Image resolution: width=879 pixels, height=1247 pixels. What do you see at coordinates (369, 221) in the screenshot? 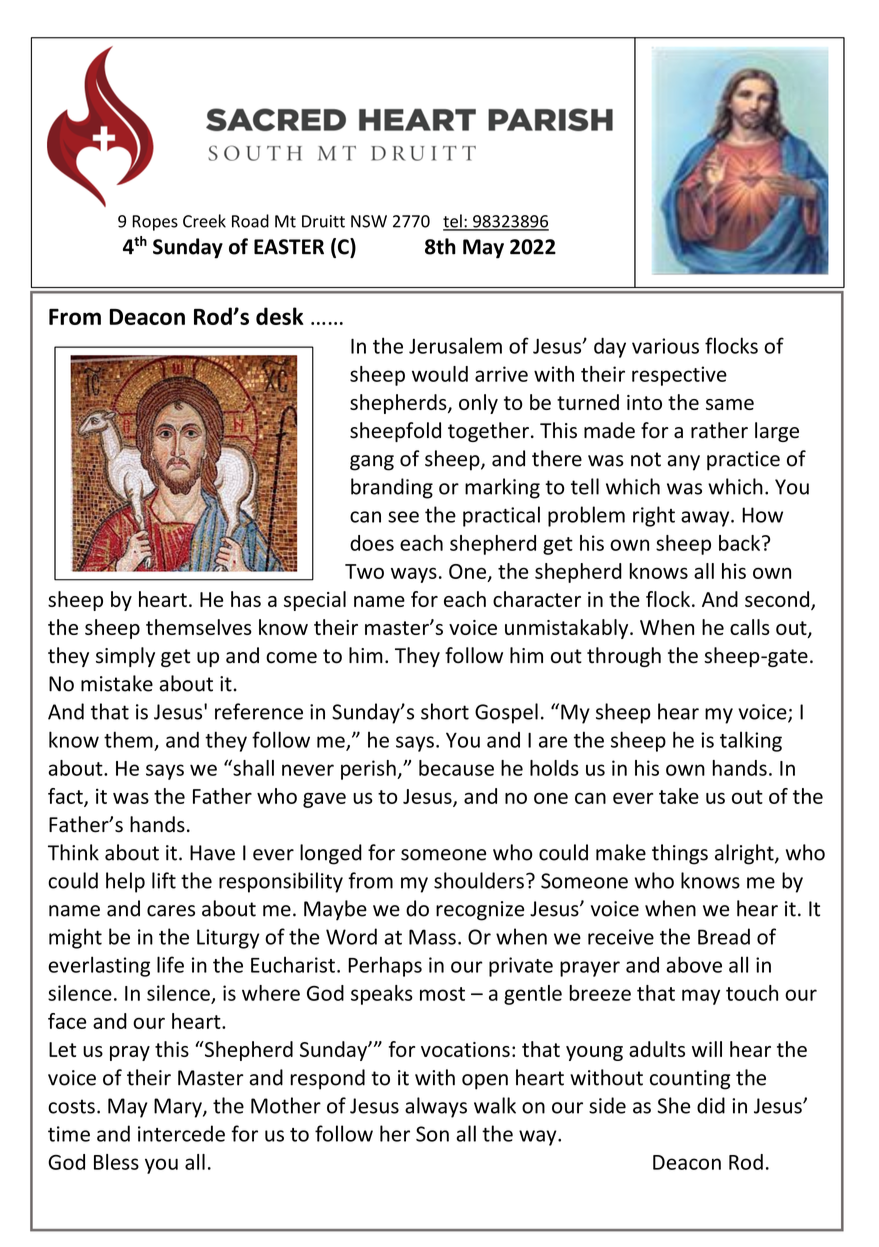
I see `NSW` at bounding box center [369, 221].
